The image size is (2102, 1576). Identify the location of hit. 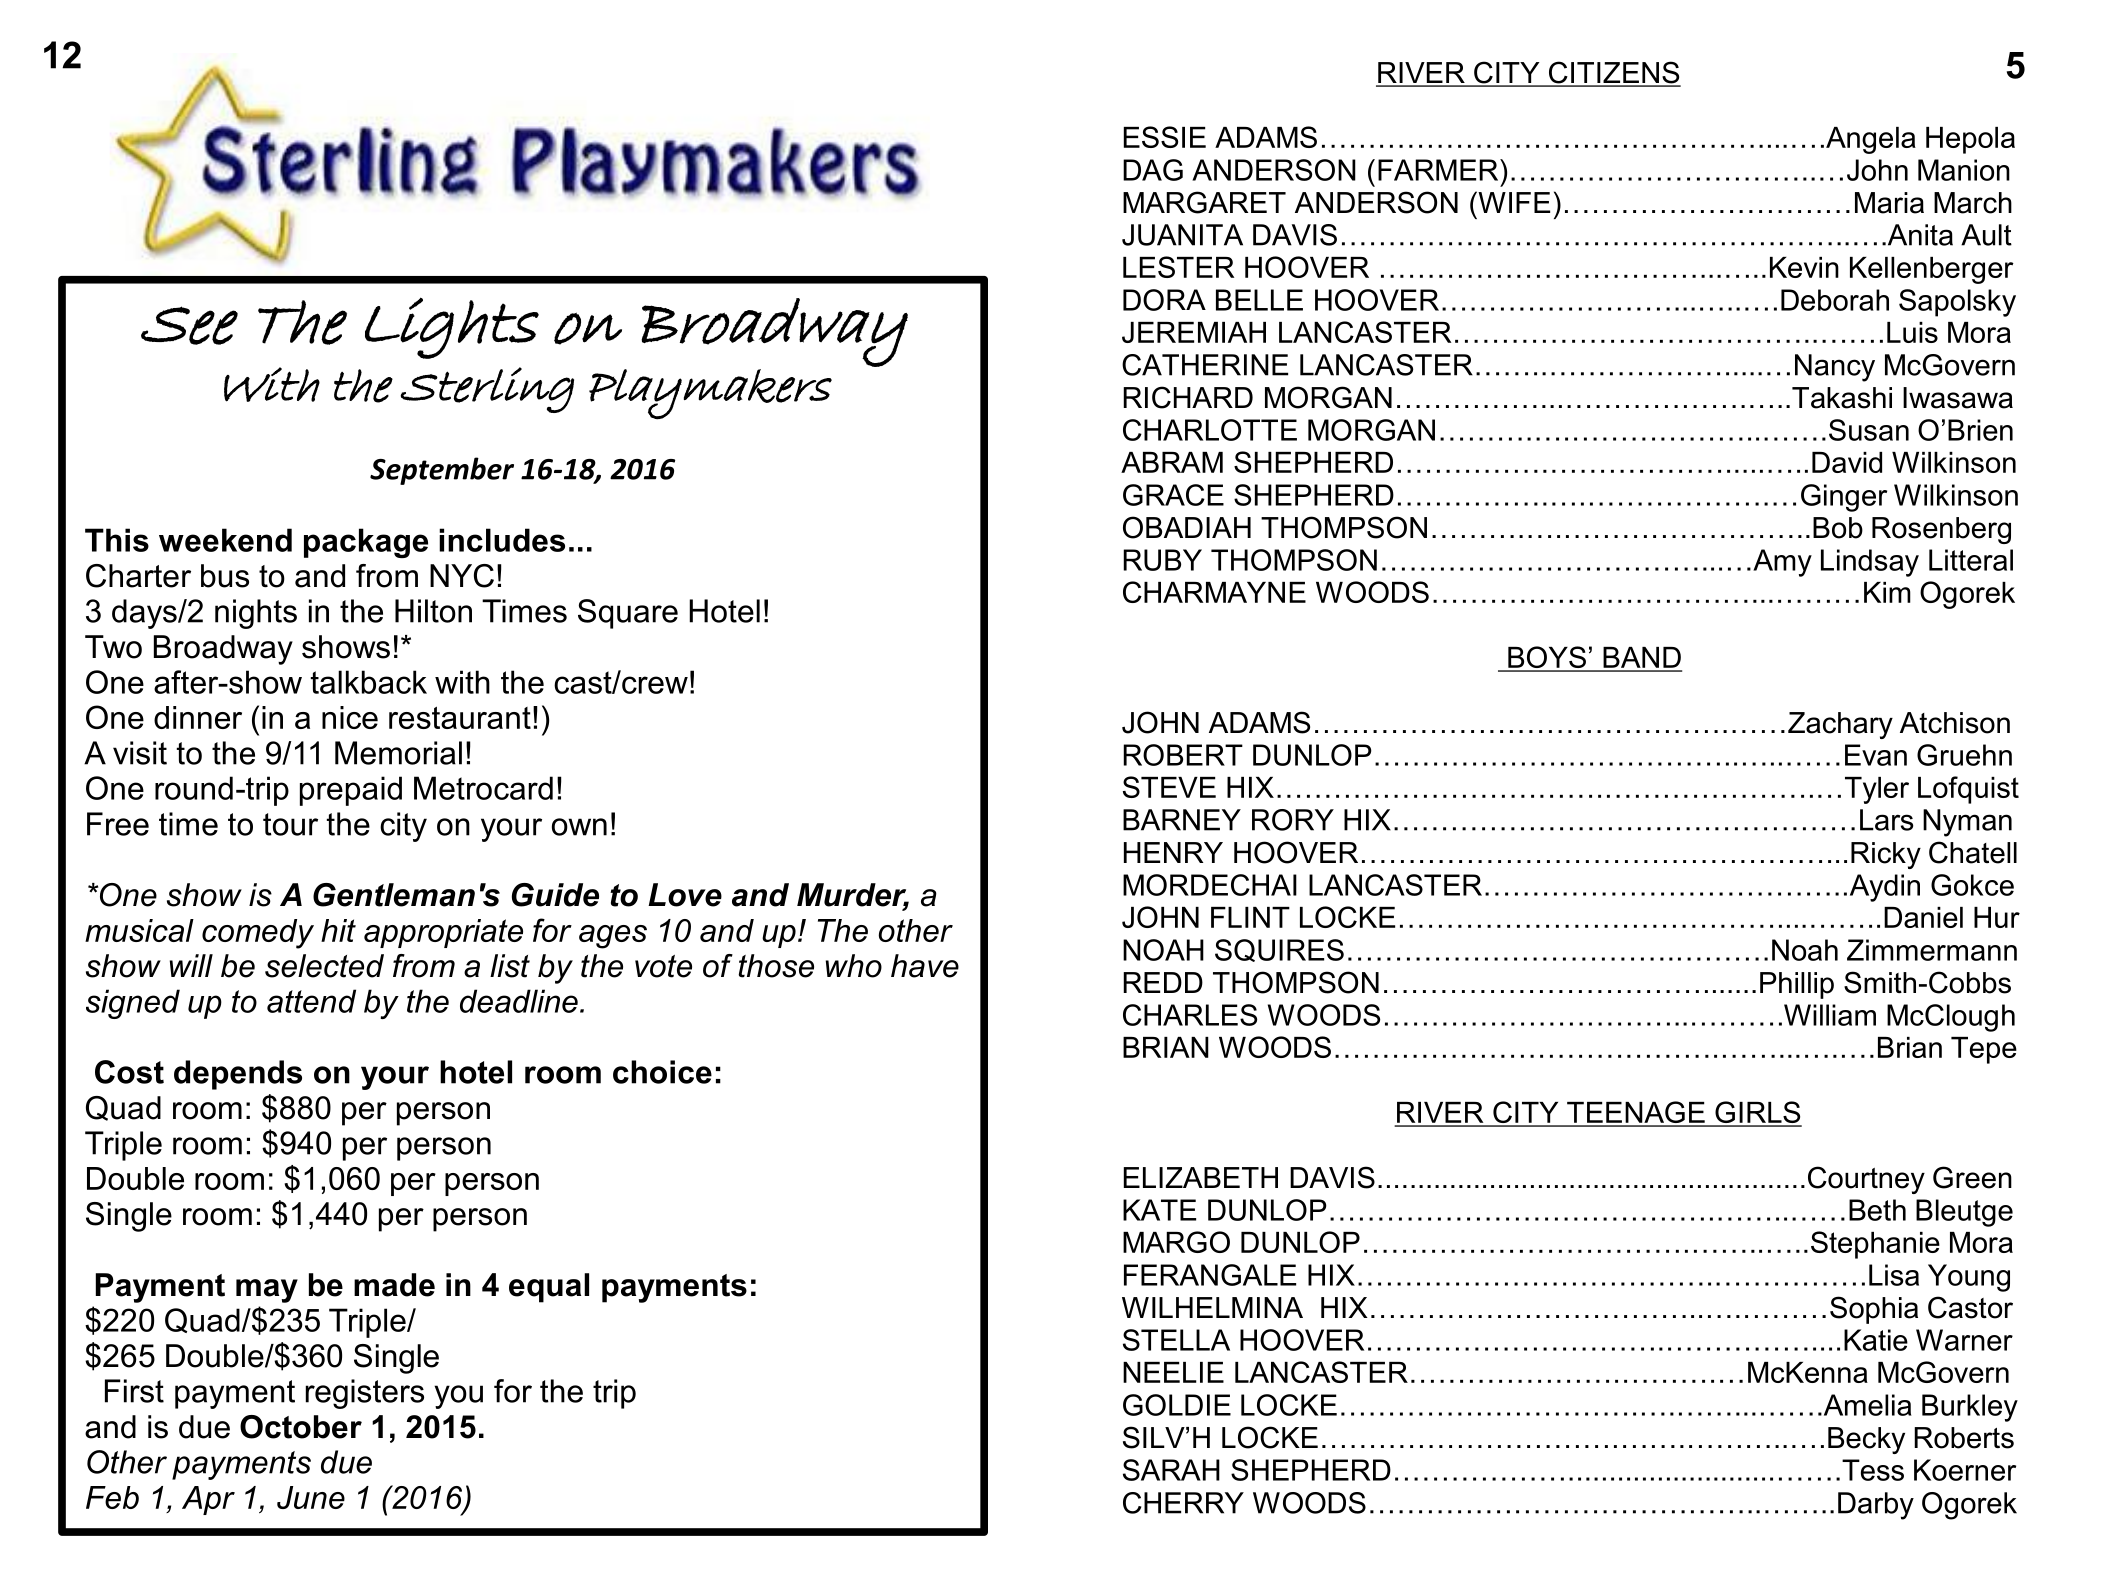
(338, 930).
